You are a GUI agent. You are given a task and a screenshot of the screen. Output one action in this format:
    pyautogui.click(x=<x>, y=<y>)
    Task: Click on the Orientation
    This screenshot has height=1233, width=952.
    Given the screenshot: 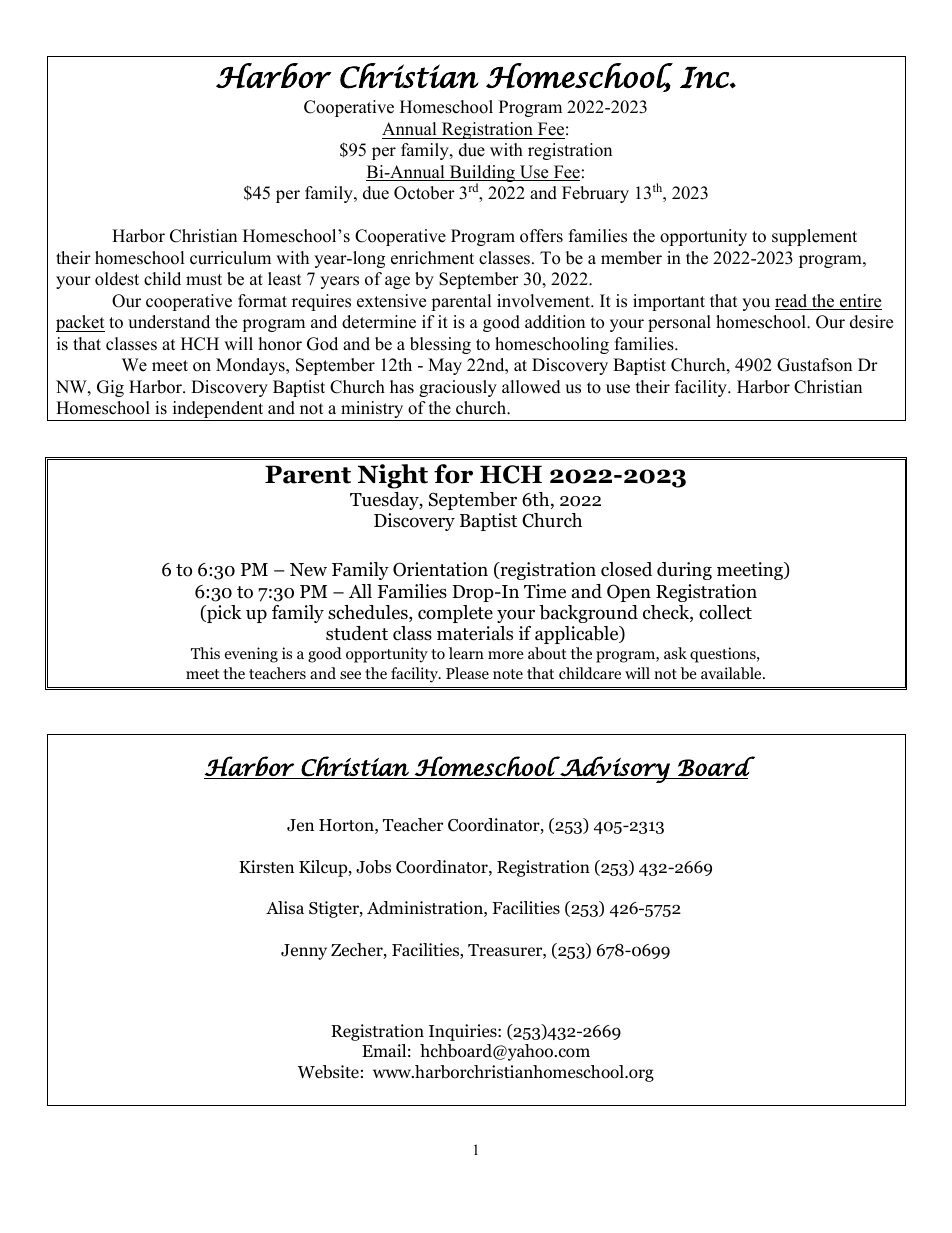 What is the action you would take?
    pyautogui.click(x=440, y=569)
